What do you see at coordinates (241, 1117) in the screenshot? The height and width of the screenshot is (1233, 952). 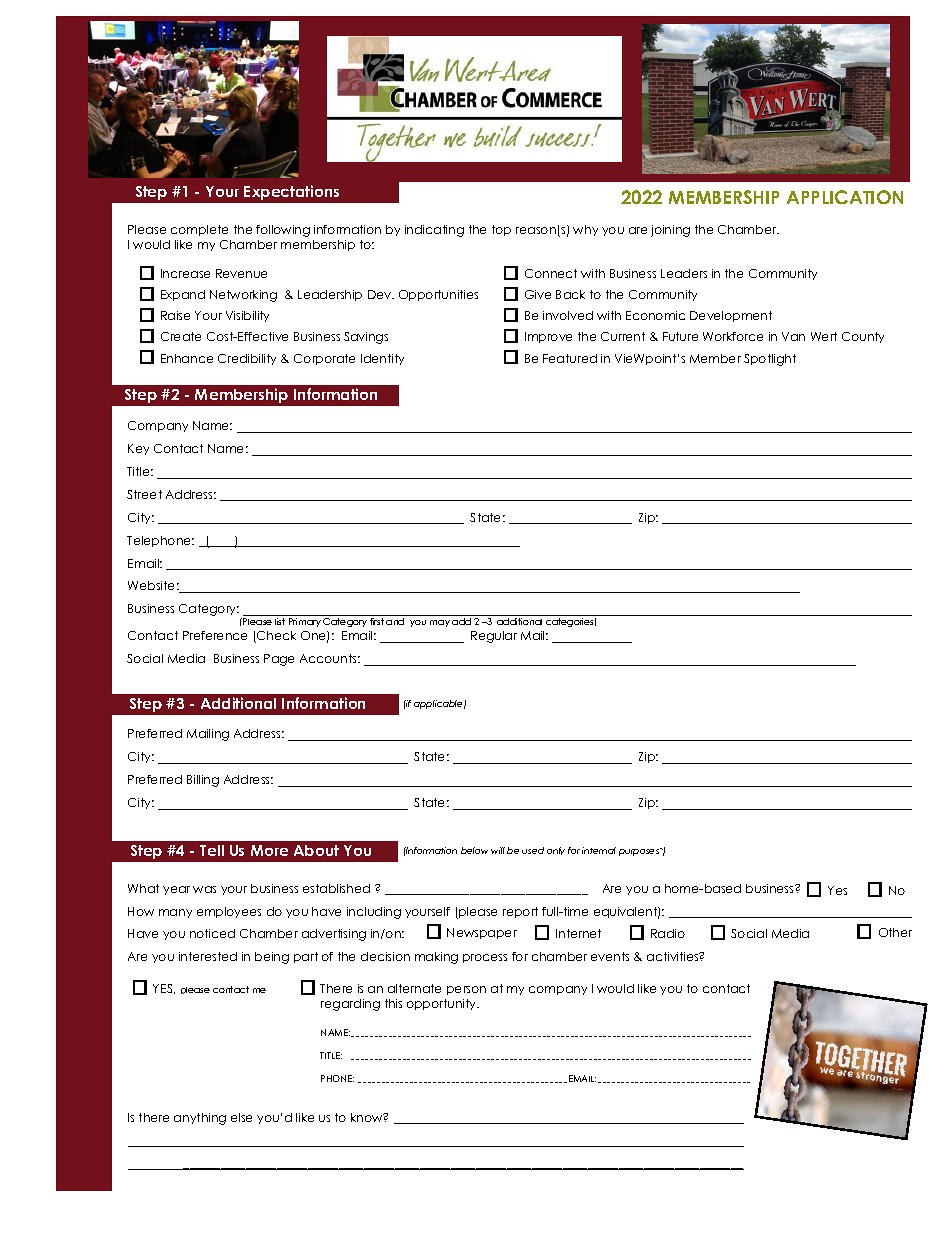 I see `else` at bounding box center [241, 1117].
